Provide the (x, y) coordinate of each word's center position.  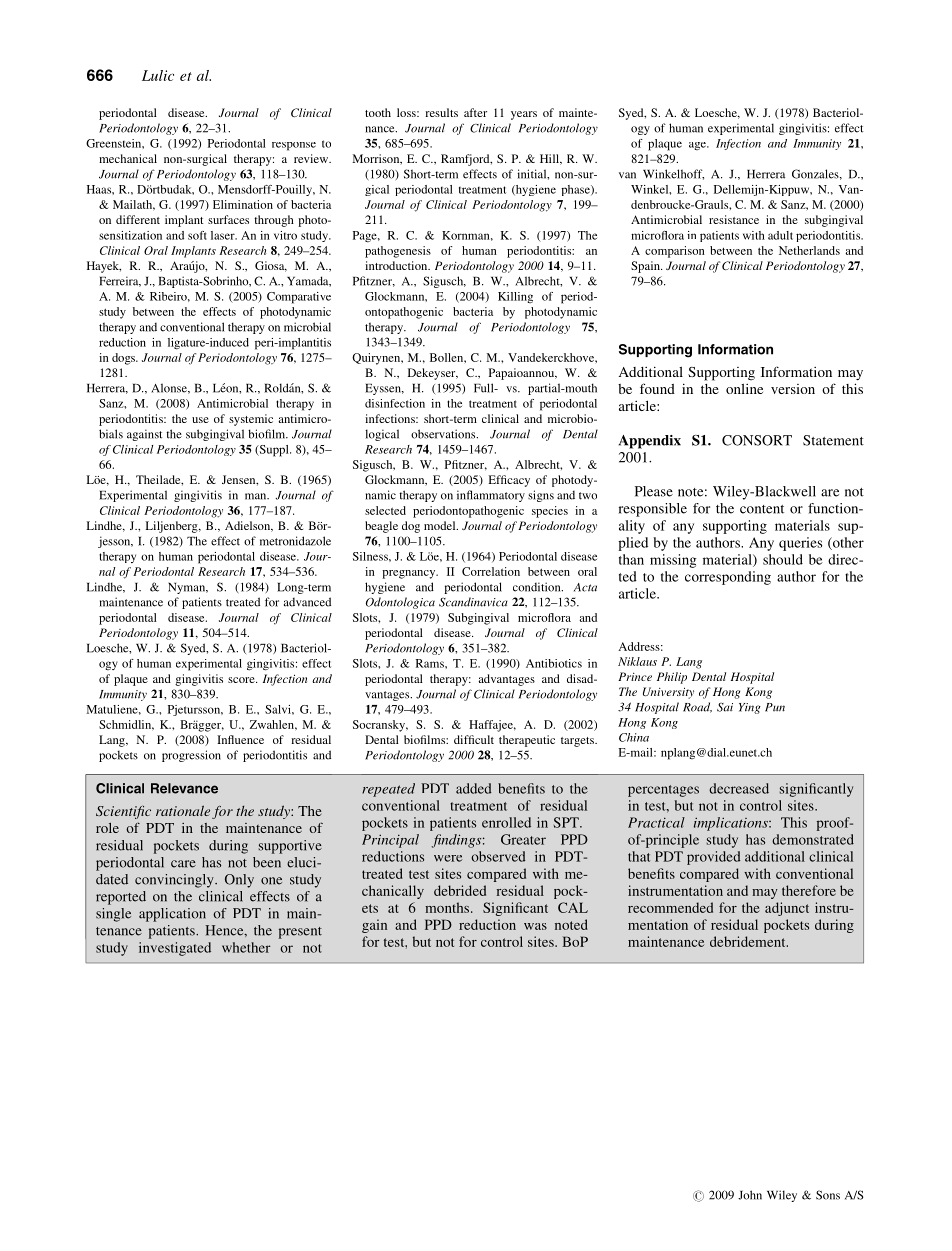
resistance (734, 219)
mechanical (128, 158)
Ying (750, 708)
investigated (175, 949)
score (242, 680)
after (475, 112)
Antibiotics (554, 663)
